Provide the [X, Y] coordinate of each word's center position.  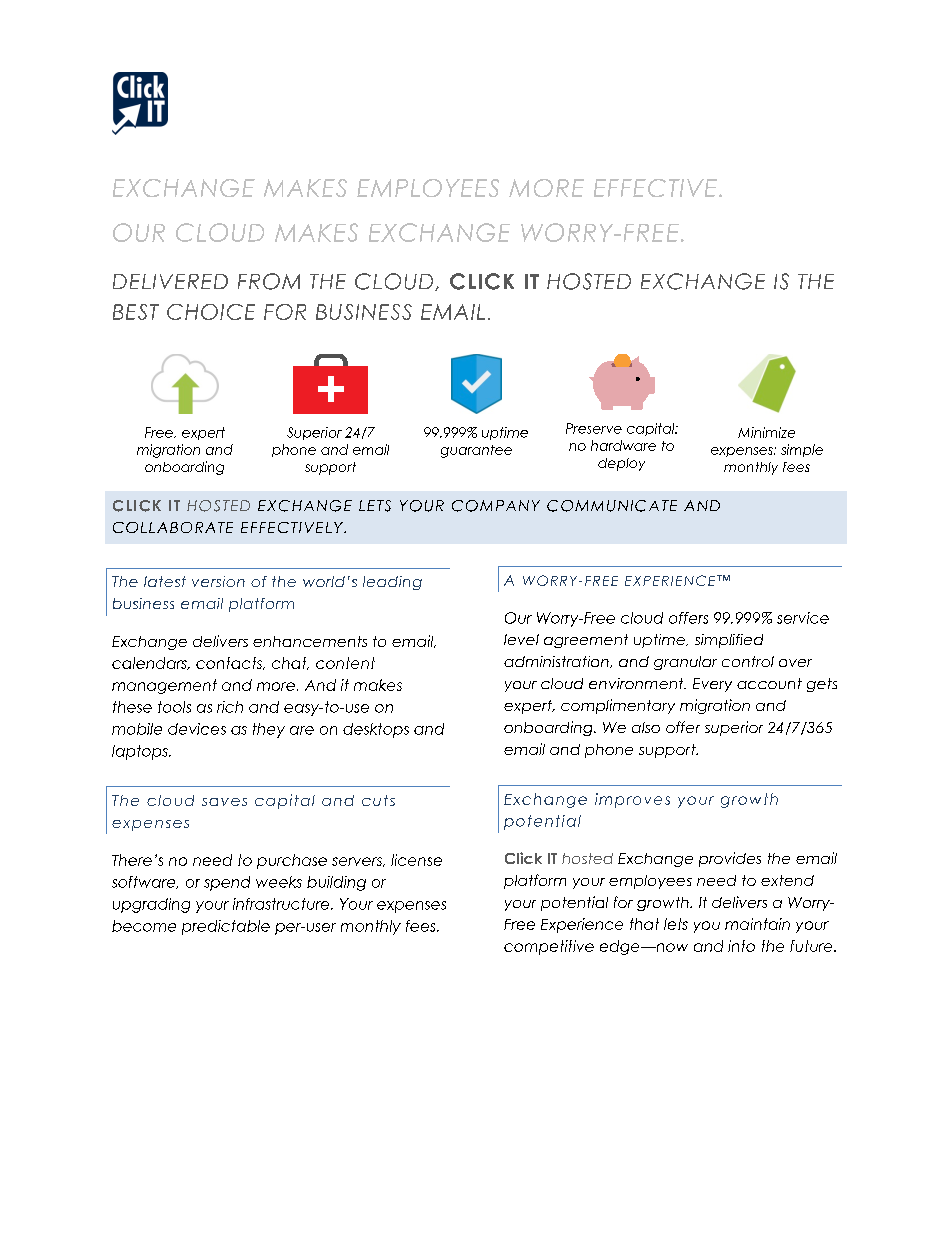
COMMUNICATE [612, 506]
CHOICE [211, 312]
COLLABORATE [173, 527]
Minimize [766, 432]
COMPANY [496, 506]
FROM [269, 281]
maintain [757, 924]
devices [197, 729]
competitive [549, 947]
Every [712, 685]
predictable [226, 927]
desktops [376, 730]
